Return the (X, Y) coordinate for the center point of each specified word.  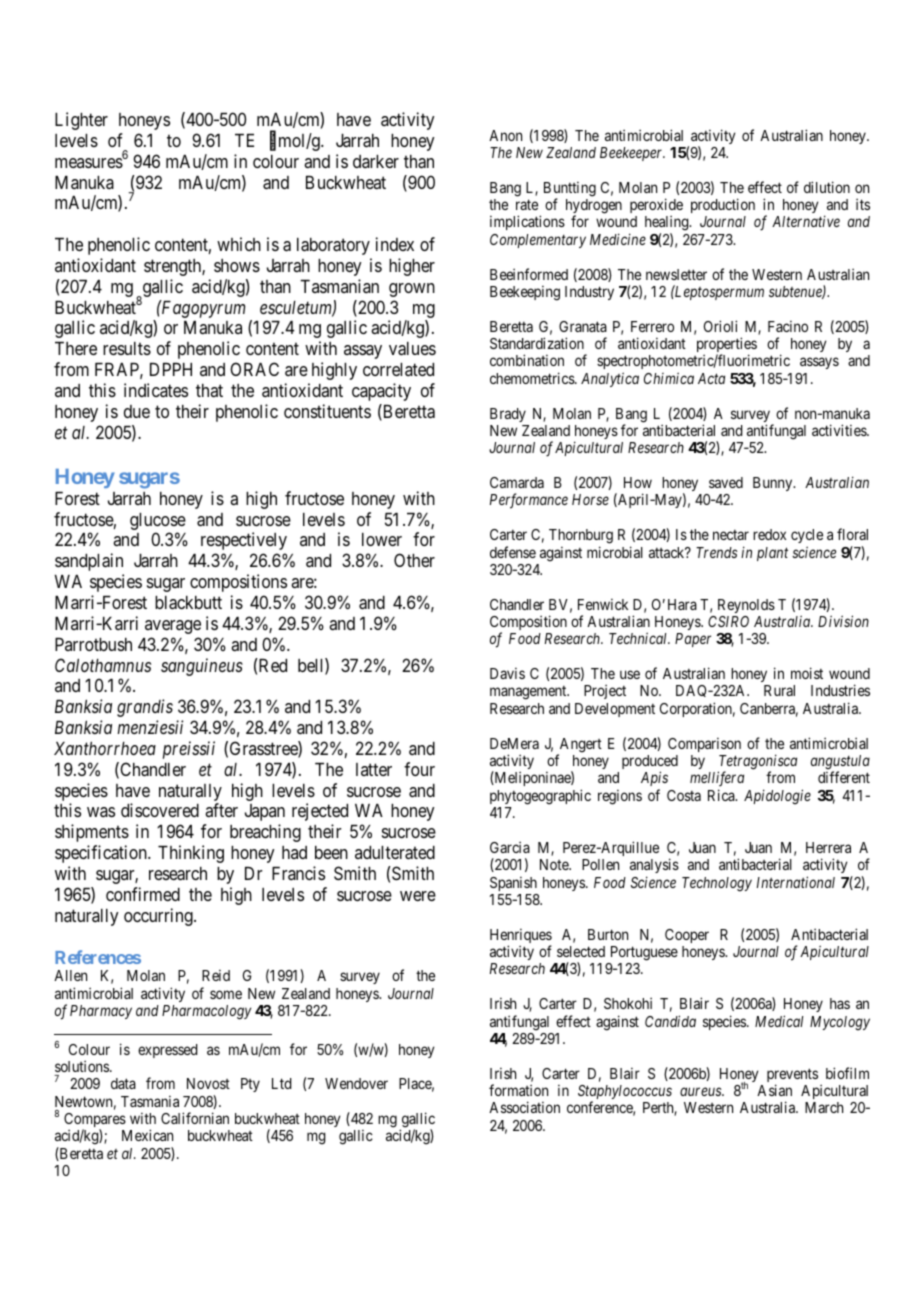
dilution (827, 187)
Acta (711, 378)
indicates (156, 390)
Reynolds (746, 606)
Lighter (81, 121)
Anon (505, 135)
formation (518, 1090)
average (173, 627)
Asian (774, 1090)
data (123, 1083)
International (796, 882)
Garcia (510, 847)
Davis (507, 673)
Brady (508, 415)
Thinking (191, 854)
